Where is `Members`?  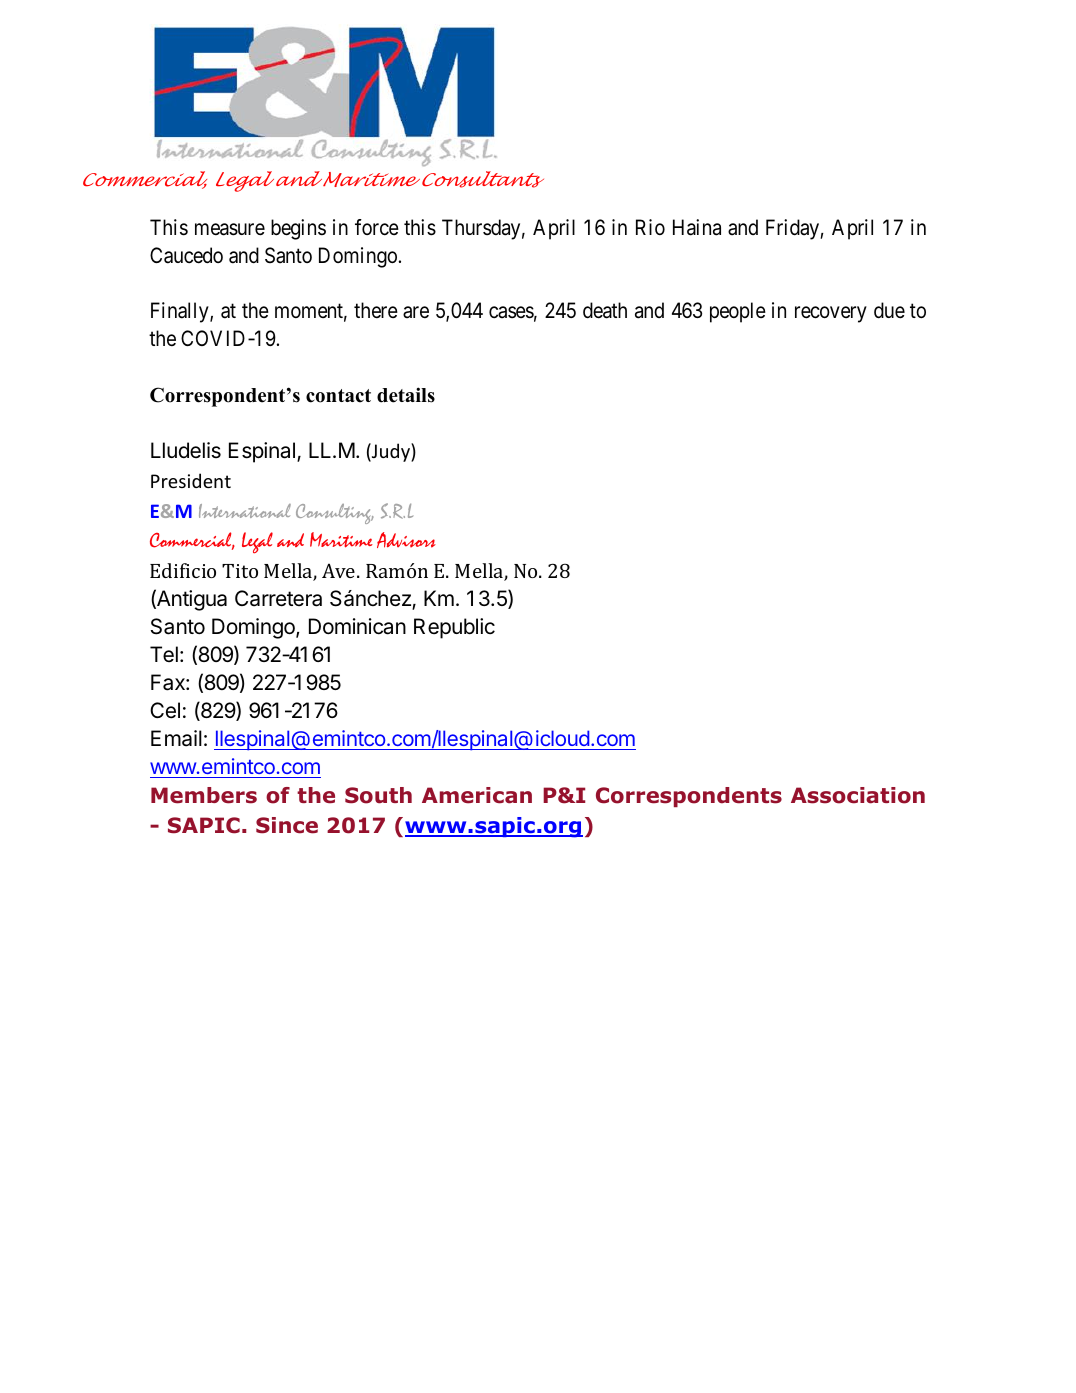 Members is located at coordinates (204, 795).
